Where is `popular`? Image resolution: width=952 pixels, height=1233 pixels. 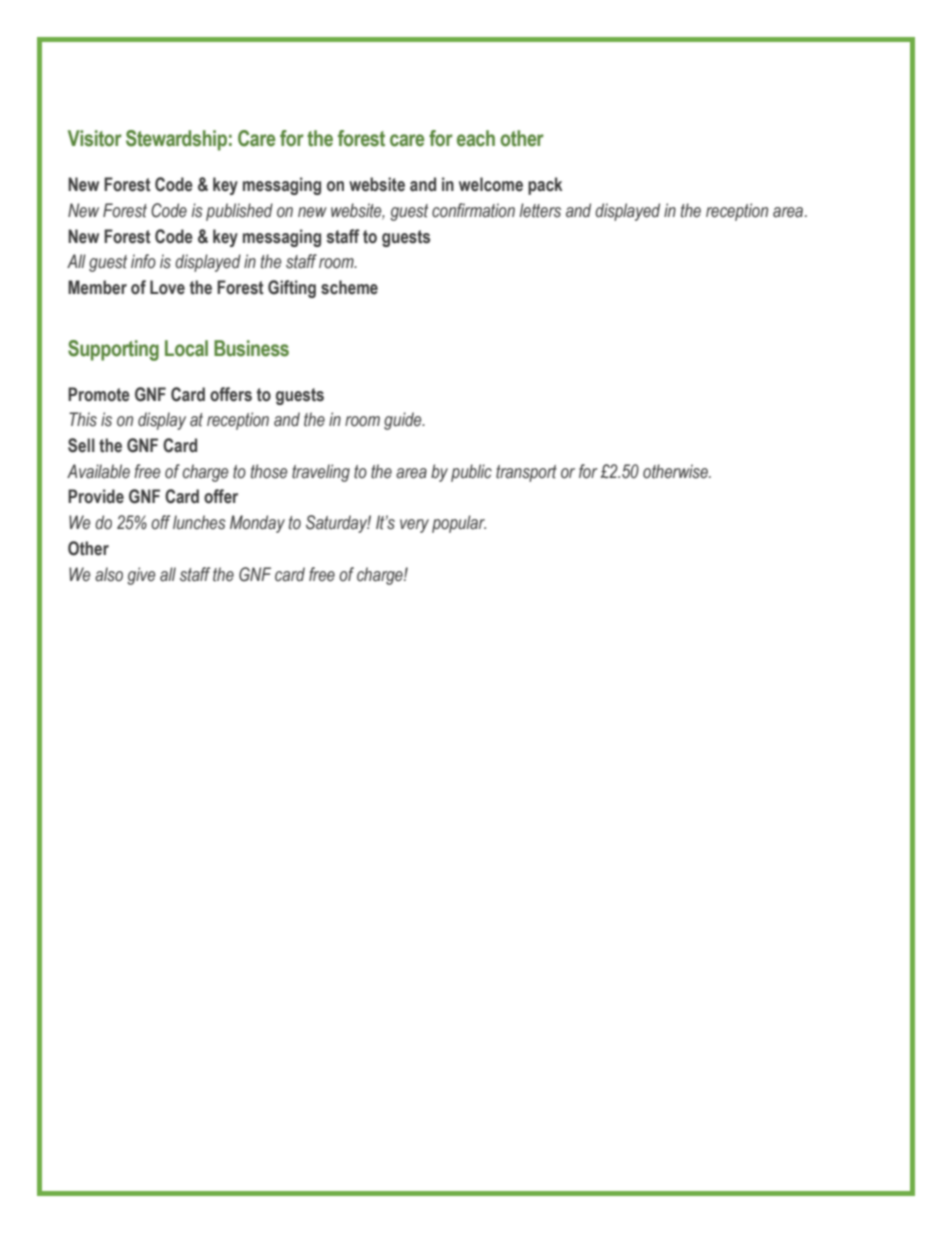
popular is located at coordinates (459, 524).
